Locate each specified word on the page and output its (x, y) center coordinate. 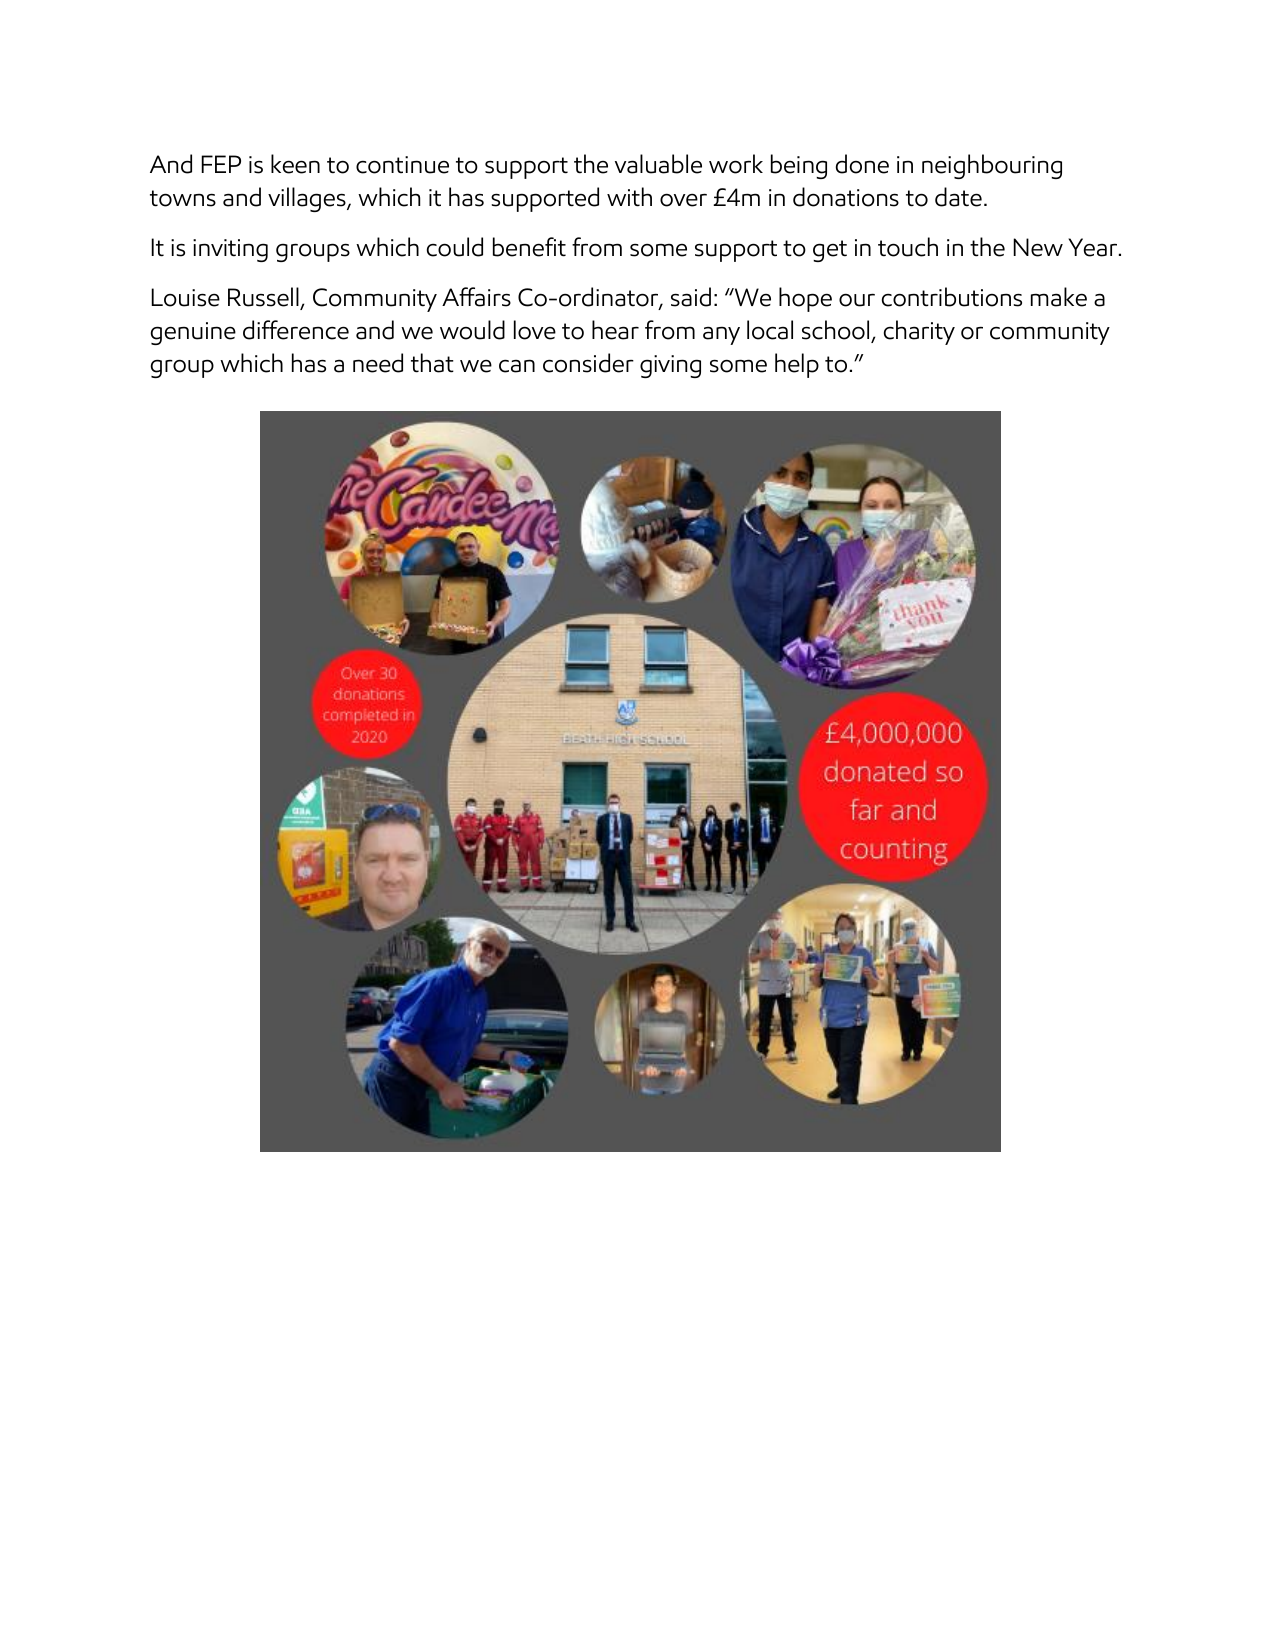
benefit (529, 247)
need (378, 363)
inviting (230, 250)
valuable (658, 164)
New (1038, 247)
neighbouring (992, 166)
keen (295, 164)
